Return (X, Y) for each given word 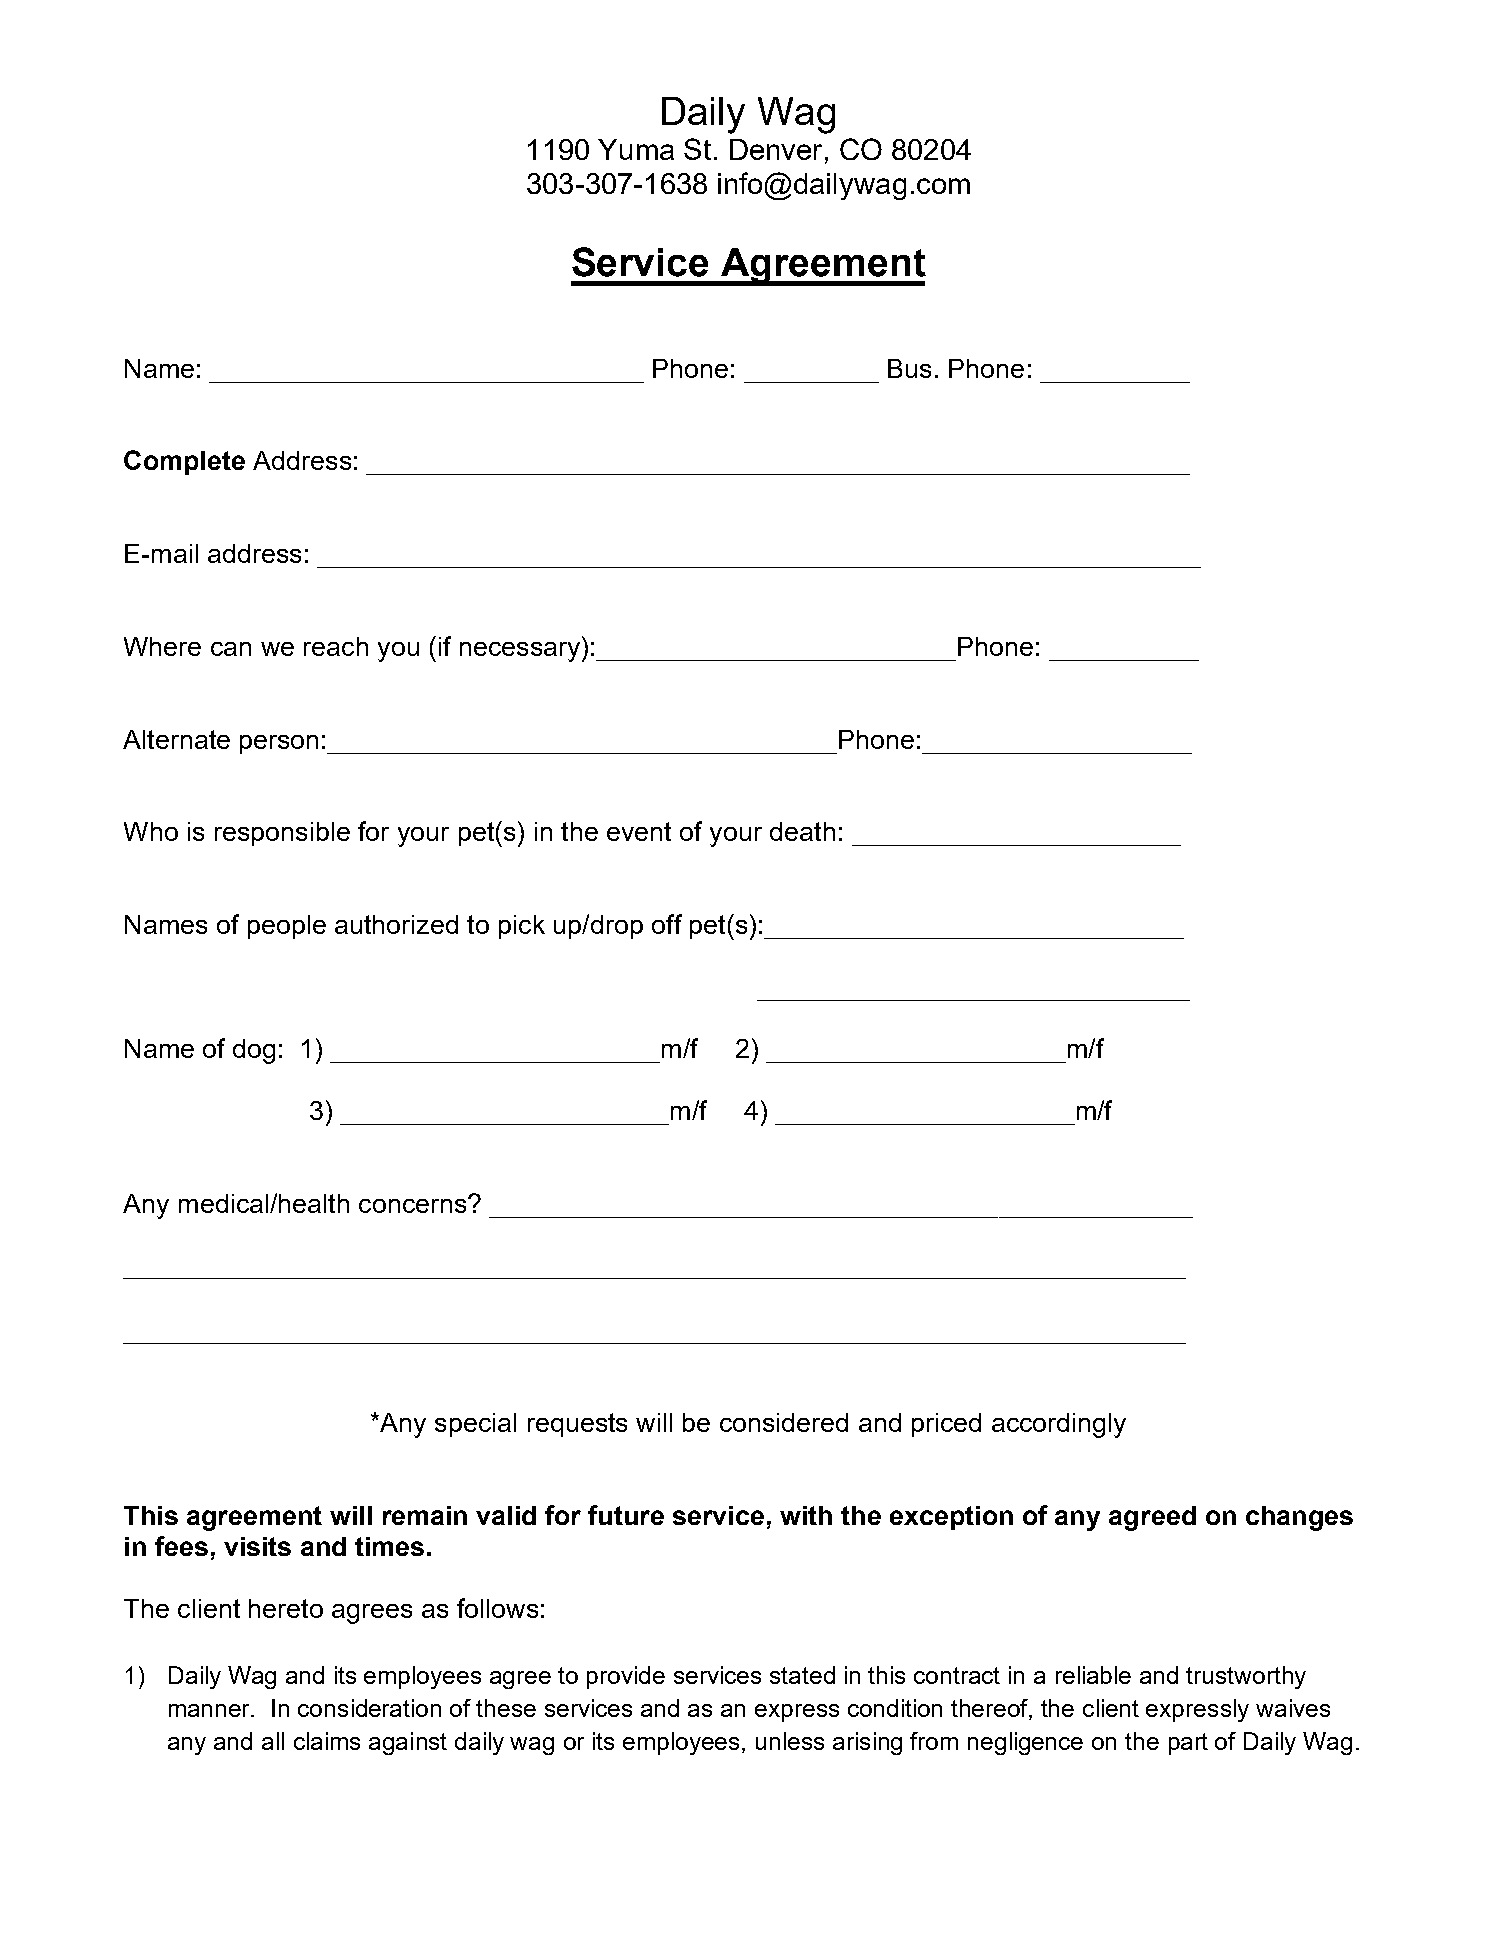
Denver (776, 149)
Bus (909, 368)
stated (802, 1675)
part (1188, 1744)
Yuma (636, 149)
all (273, 1741)
